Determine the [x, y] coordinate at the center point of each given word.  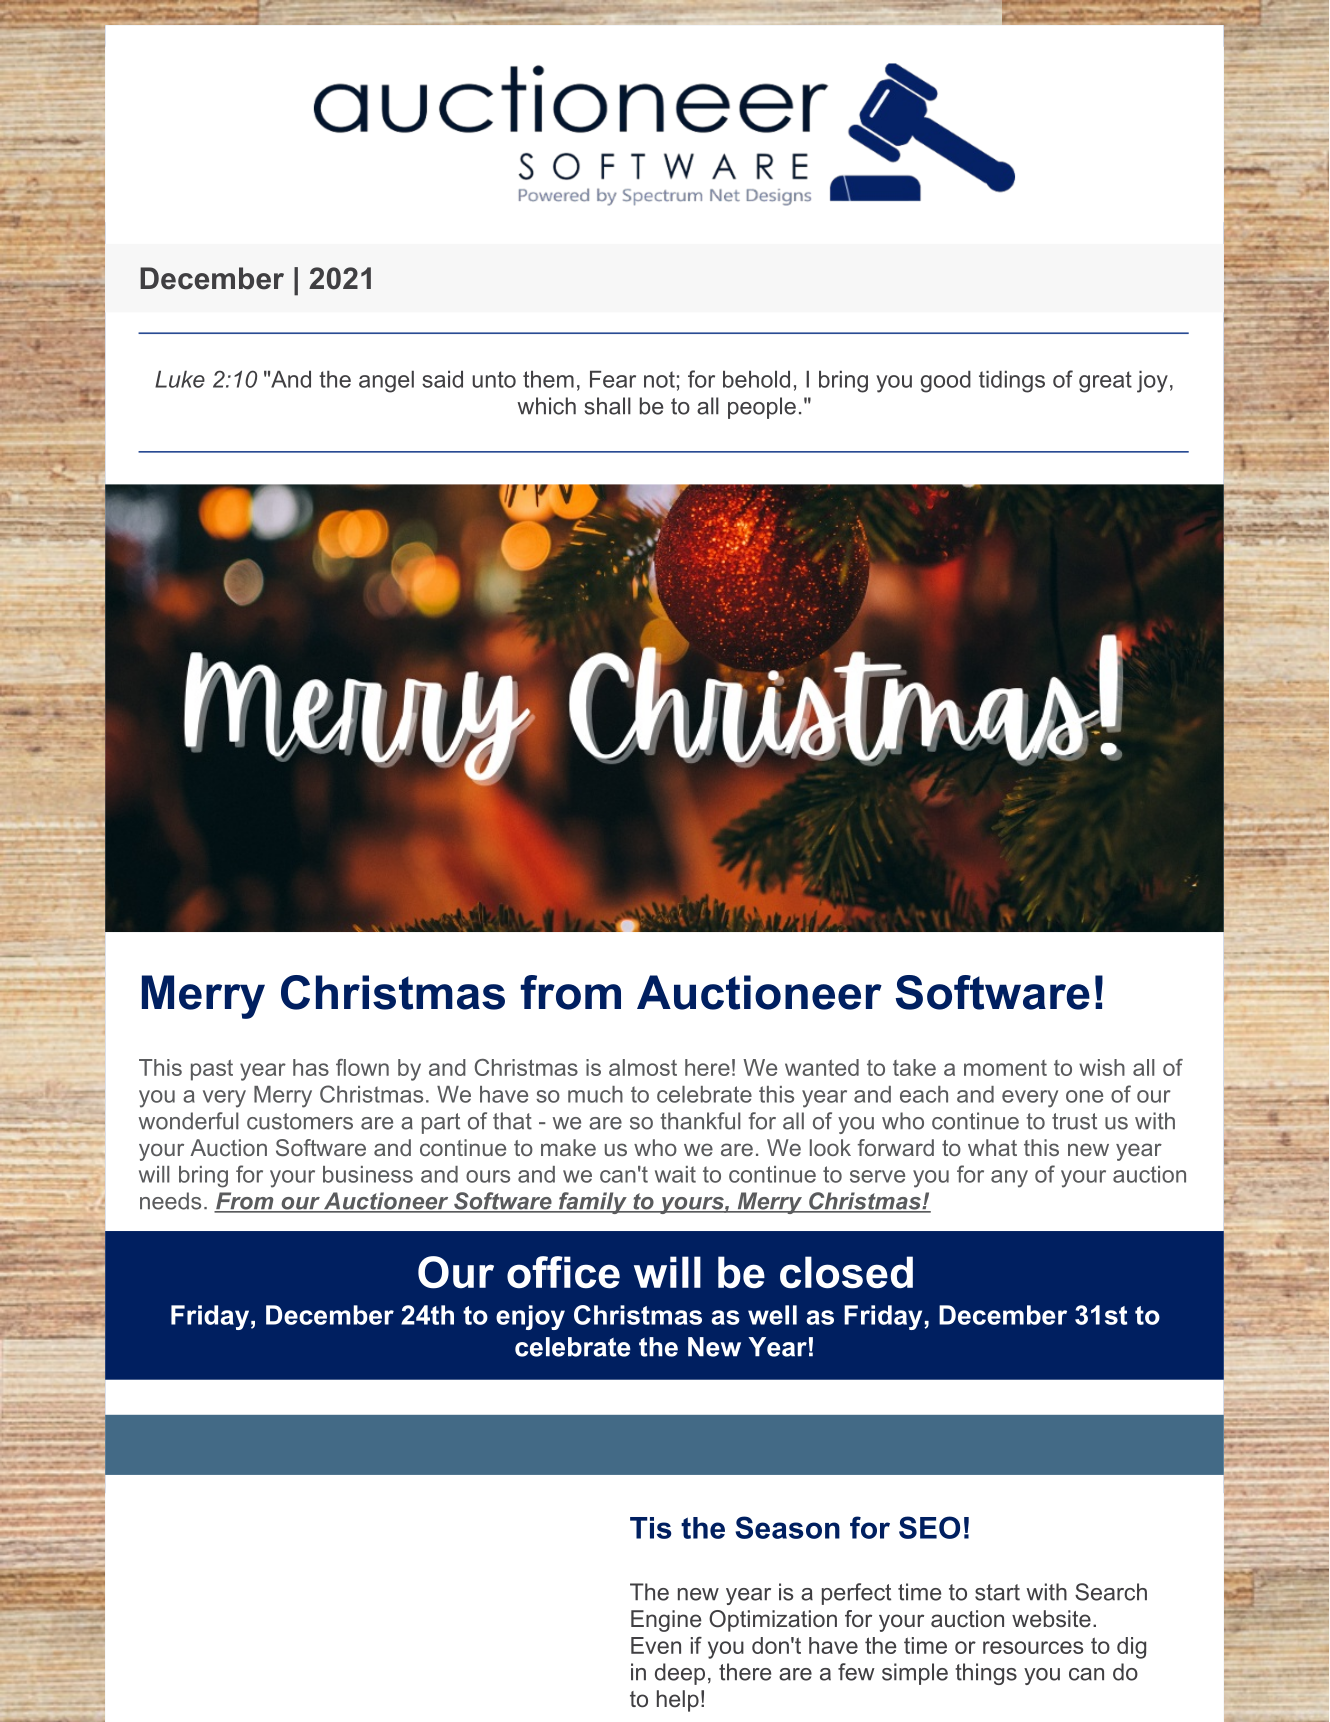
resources [1033, 1647]
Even [656, 1645]
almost [643, 1067]
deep [680, 1674]
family [593, 1203]
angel [386, 382]
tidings [1012, 382]
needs [170, 1201]
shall [608, 406]
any [1009, 1179]
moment [1005, 1068]
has [311, 1067]
